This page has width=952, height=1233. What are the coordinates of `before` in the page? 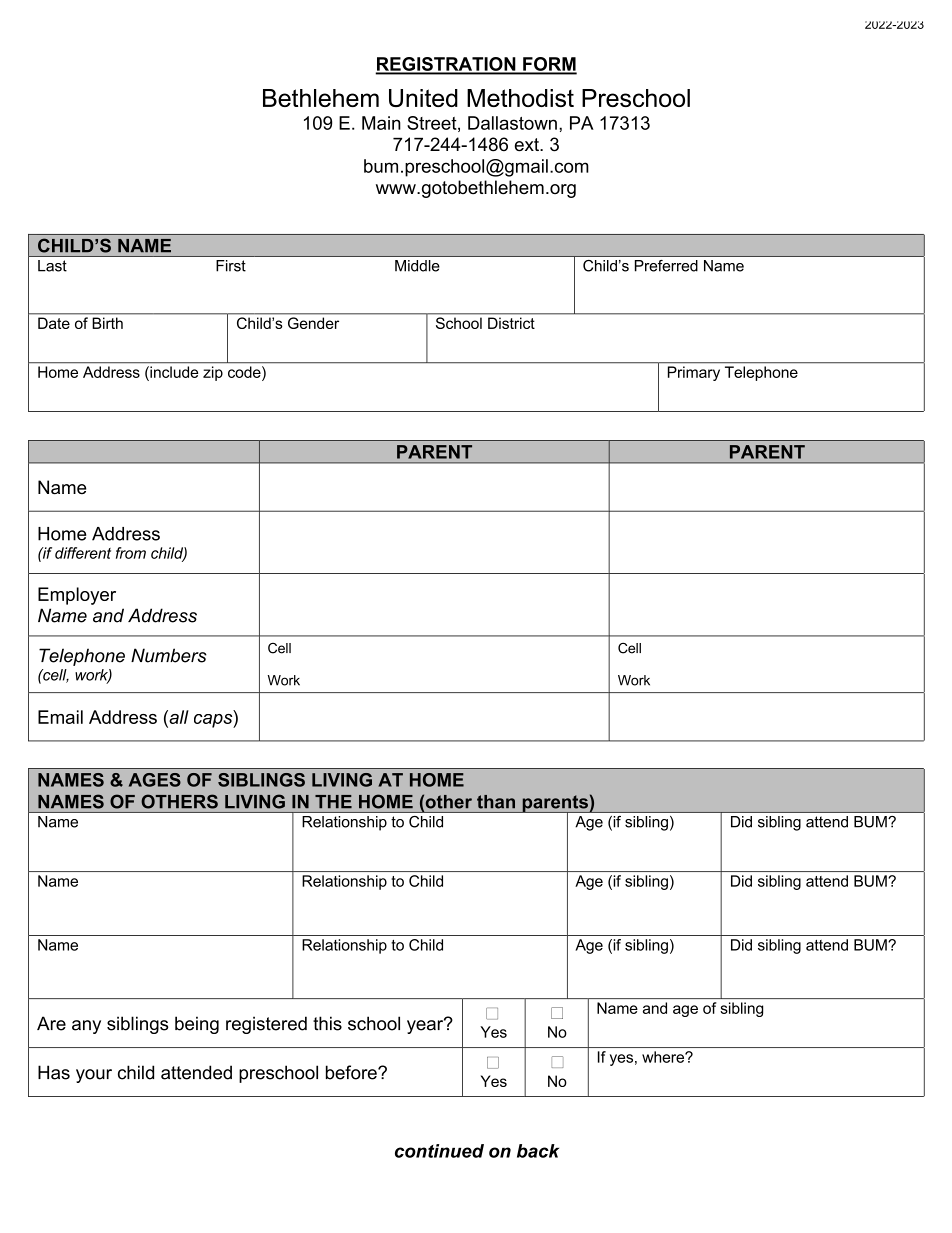 It's located at (352, 1072).
